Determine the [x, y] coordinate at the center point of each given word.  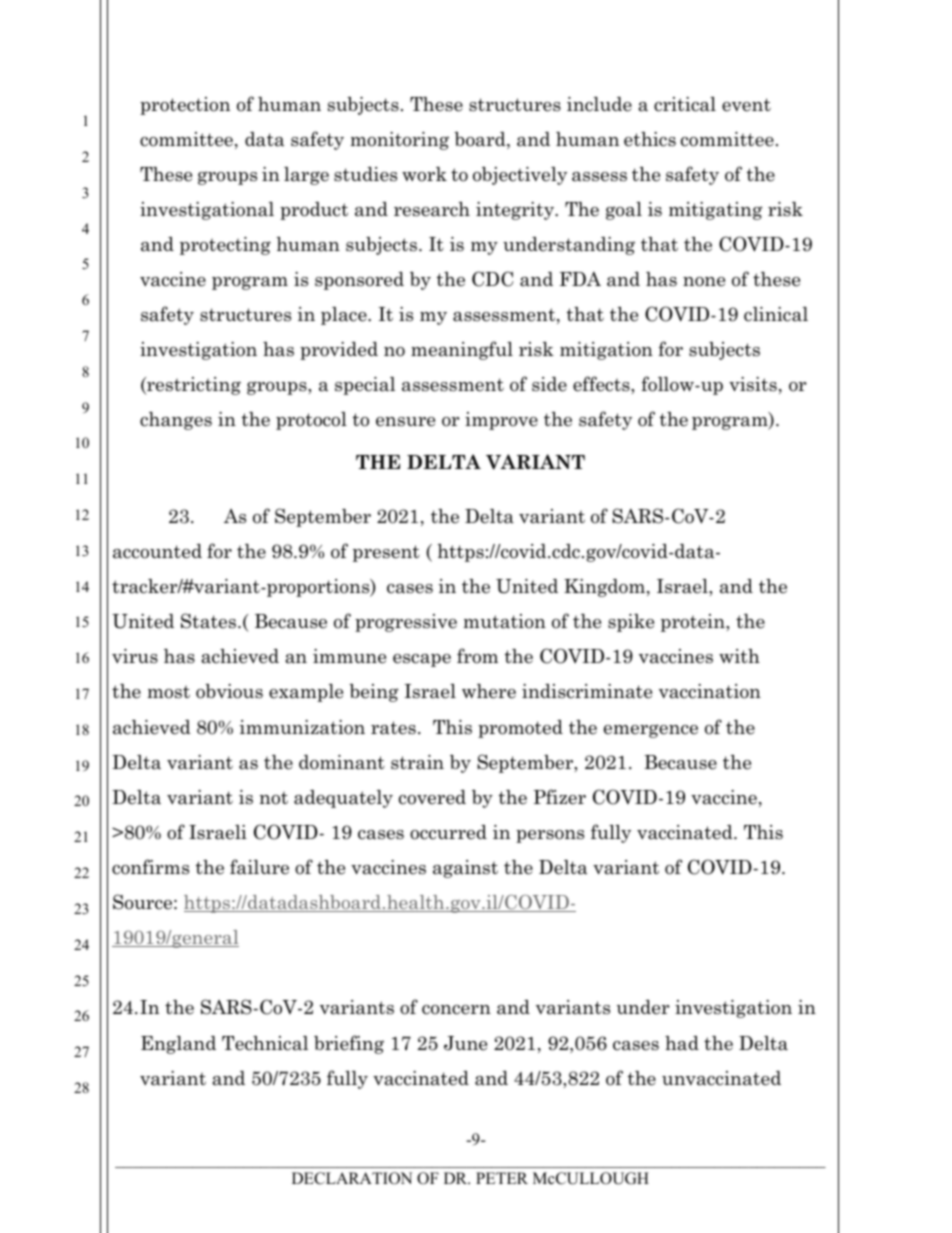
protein [694, 623]
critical [685, 104]
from [477, 656]
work [424, 174]
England [178, 1045]
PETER [502, 1178]
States [210, 621]
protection [185, 106]
